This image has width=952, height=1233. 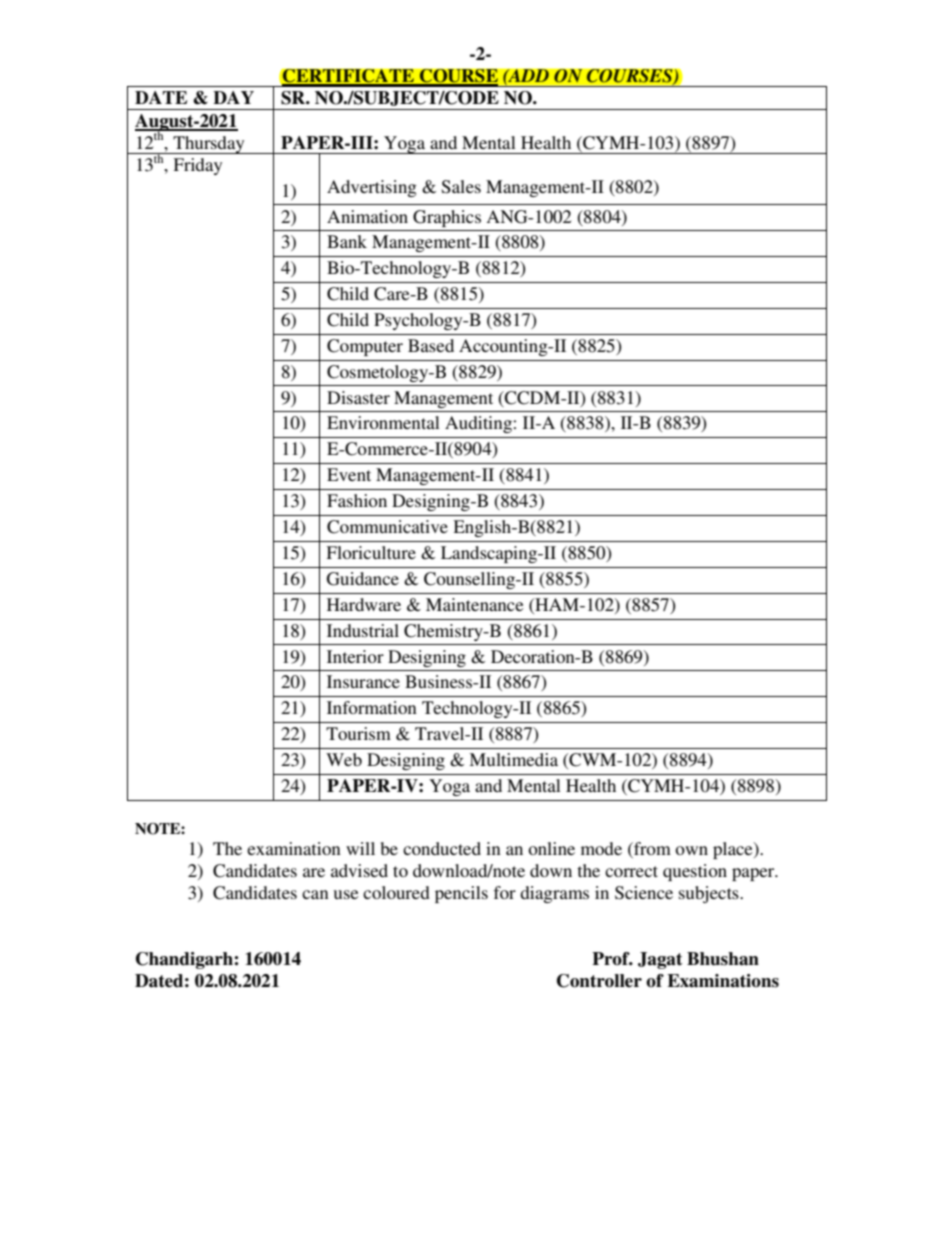 What do you see at coordinates (184, 960) in the image?
I see `Chandigarh` at bounding box center [184, 960].
